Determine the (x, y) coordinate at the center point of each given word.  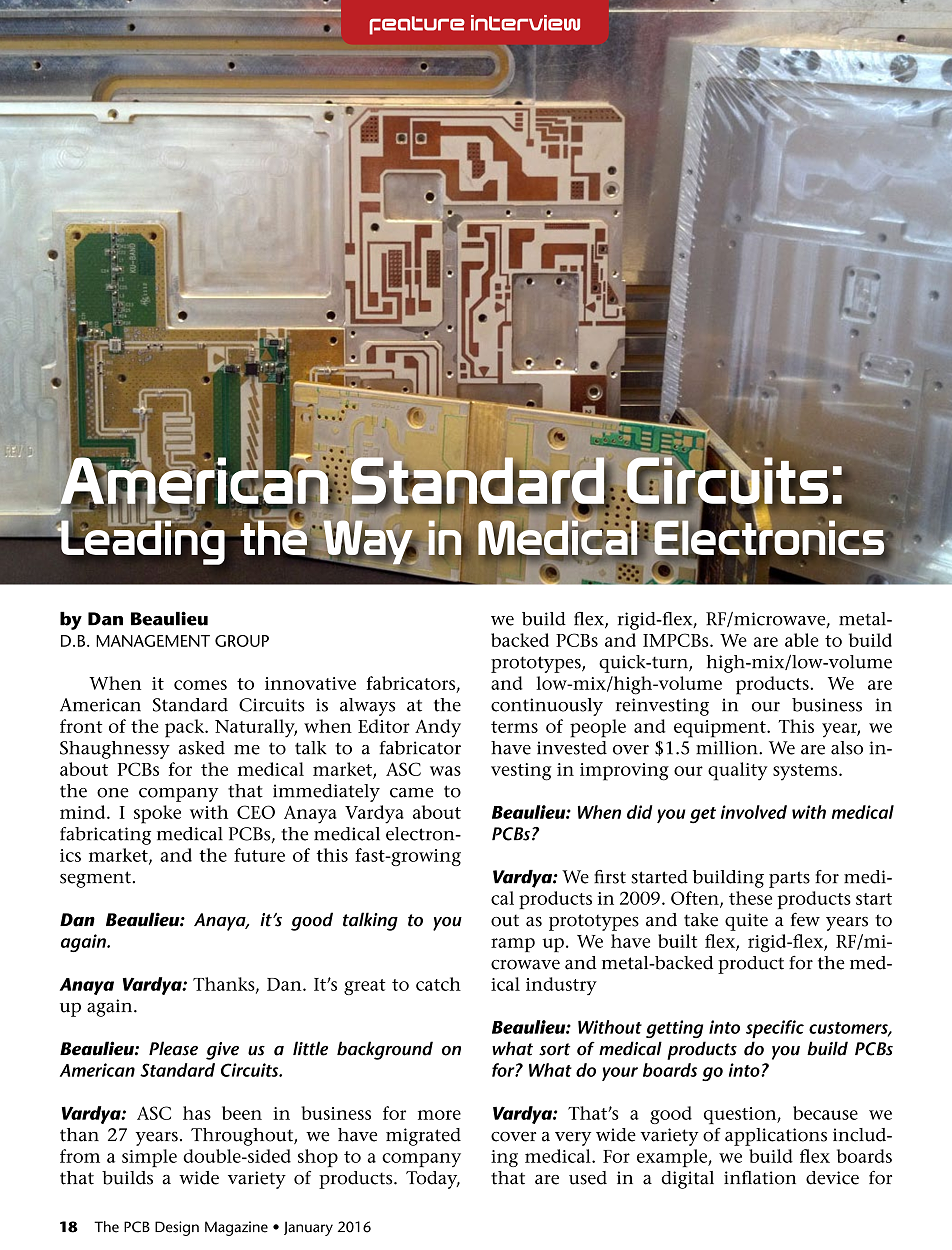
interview (525, 23)
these (750, 898)
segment (96, 879)
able (801, 640)
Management (153, 641)
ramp (513, 945)
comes (200, 685)
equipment (721, 729)
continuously (547, 707)
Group (242, 641)
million (728, 748)
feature (417, 25)
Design (177, 1228)
